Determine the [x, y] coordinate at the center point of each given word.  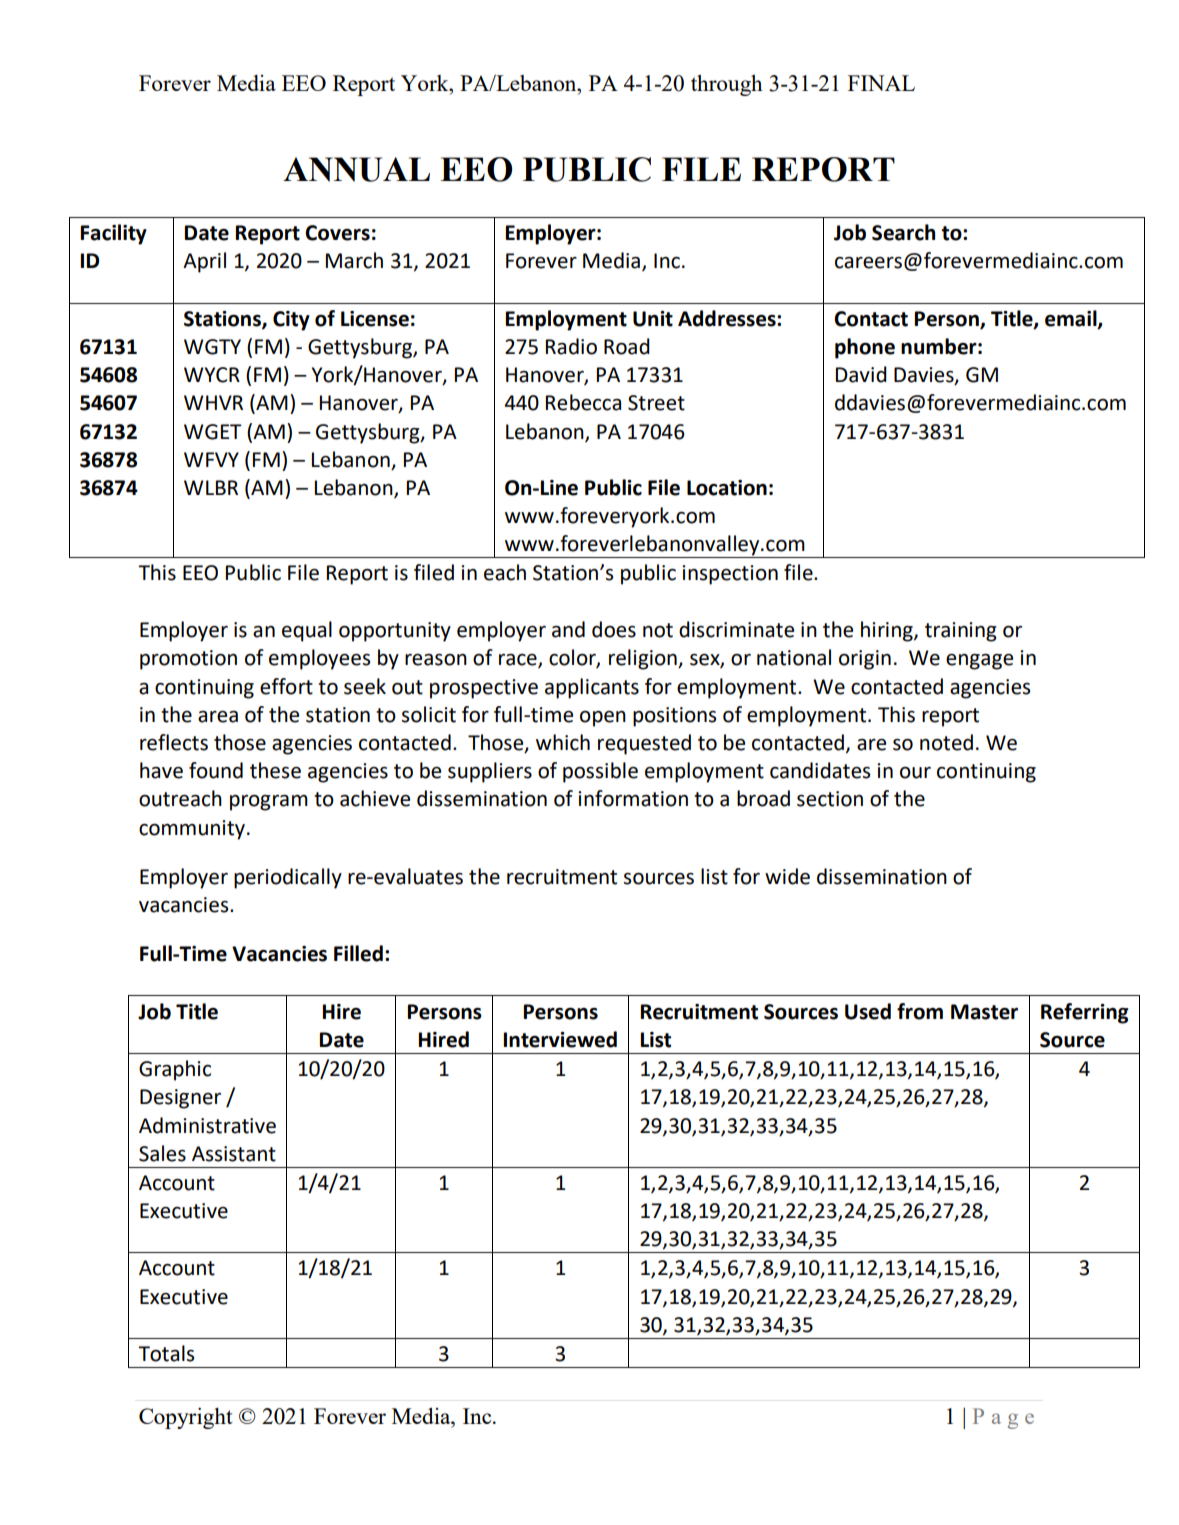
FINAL [881, 83]
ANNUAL [356, 169]
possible [600, 772]
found [216, 770]
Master [984, 1012]
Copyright [186, 1418]
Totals [166, 1353]
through [727, 85]
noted [946, 742]
